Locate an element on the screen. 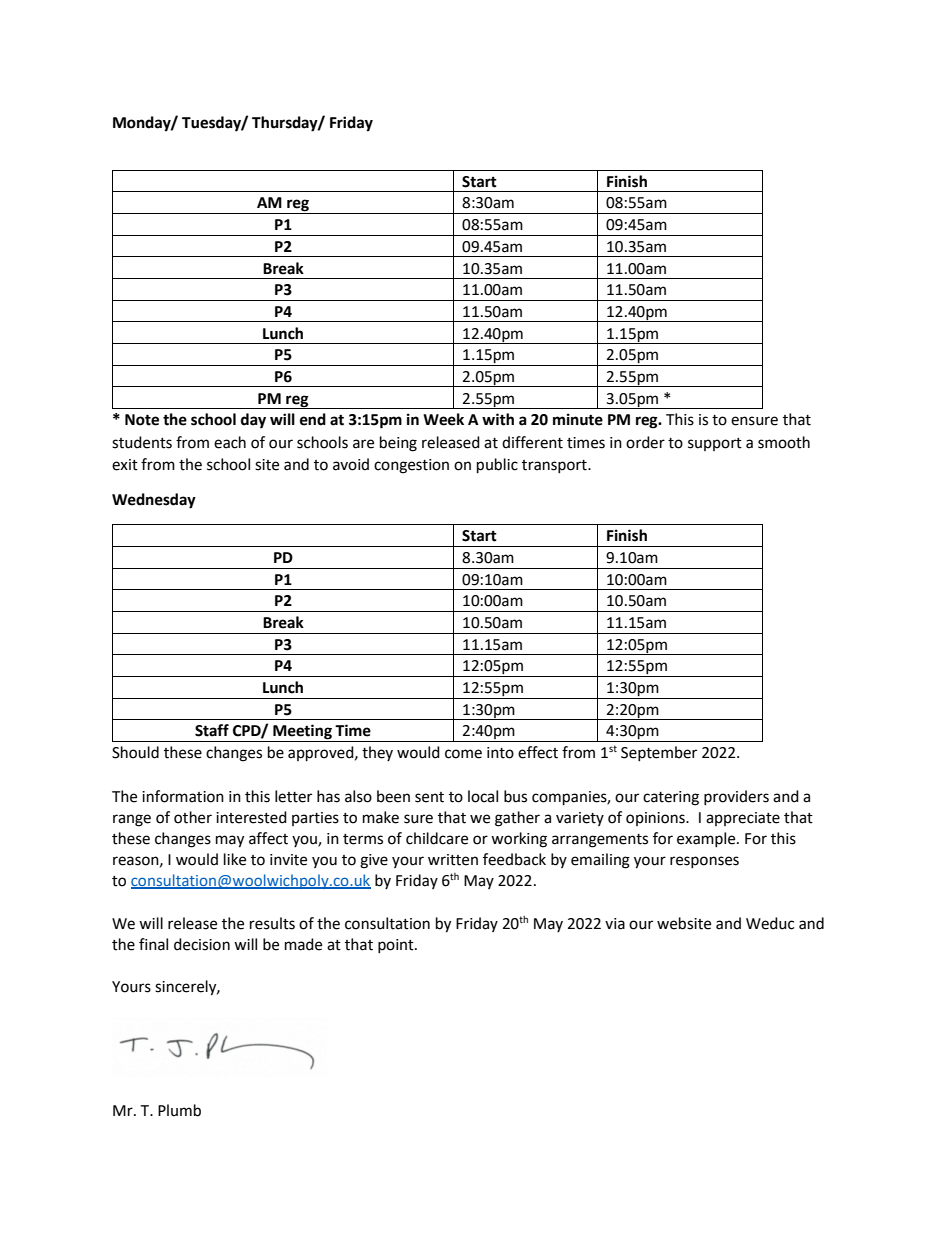 The width and height of the screenshot is (952, 1233). point is located at coordinates (397, 946).
